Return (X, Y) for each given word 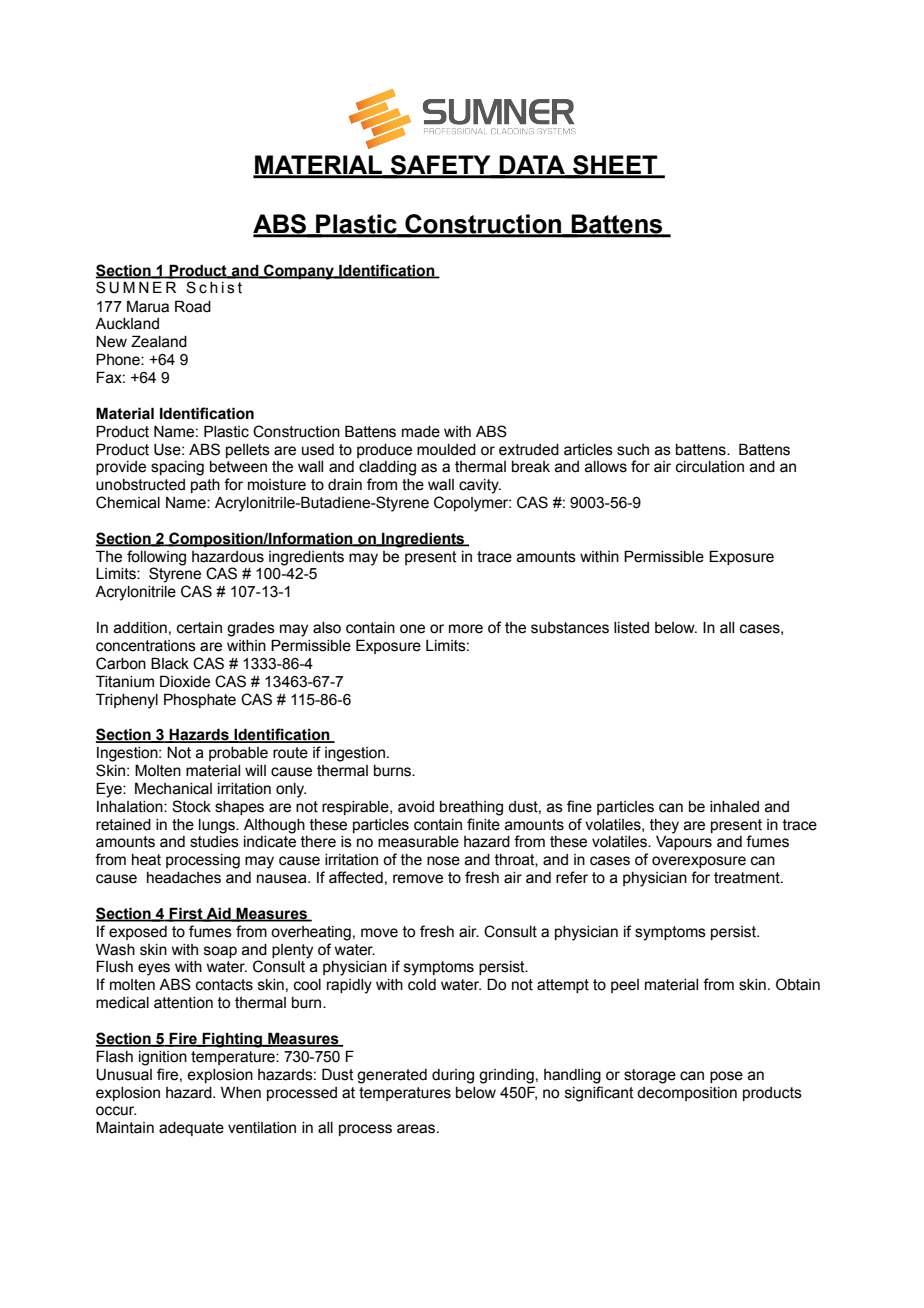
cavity (480, 486)
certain (199, 628)
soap (220, 952)
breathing (471, 808)
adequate (191, 1129)
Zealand (159, 341)
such (633, 450)
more (466, 629)
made (421, 432)
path (205, 486)
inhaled (734, 807)
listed (631, 628)
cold (422, 985)
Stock (191, 806)
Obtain (798, 984)
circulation (710, 467)
